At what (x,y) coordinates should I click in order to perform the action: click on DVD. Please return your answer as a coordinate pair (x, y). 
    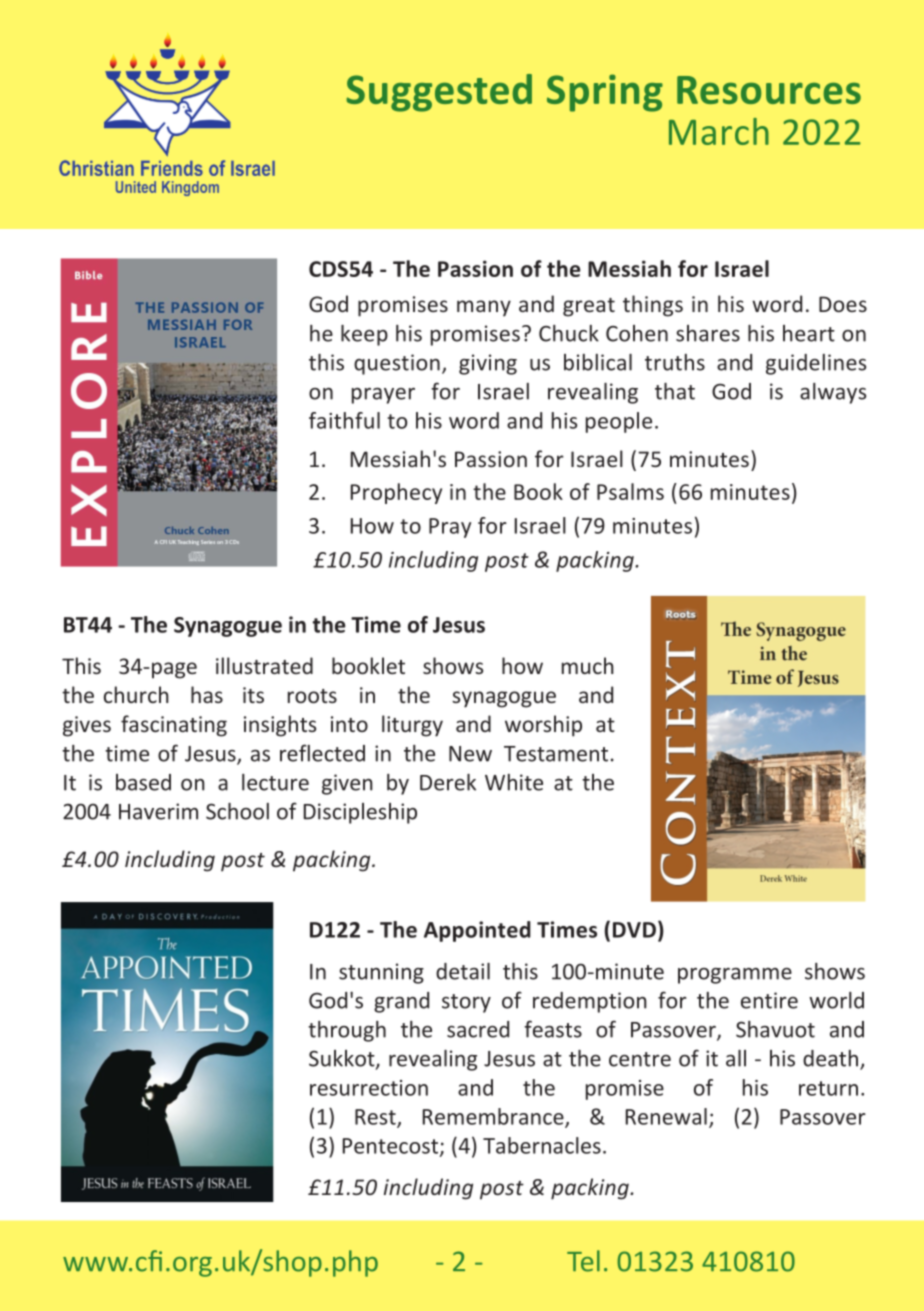
    Looking at the image, I should click on (634, 930).
